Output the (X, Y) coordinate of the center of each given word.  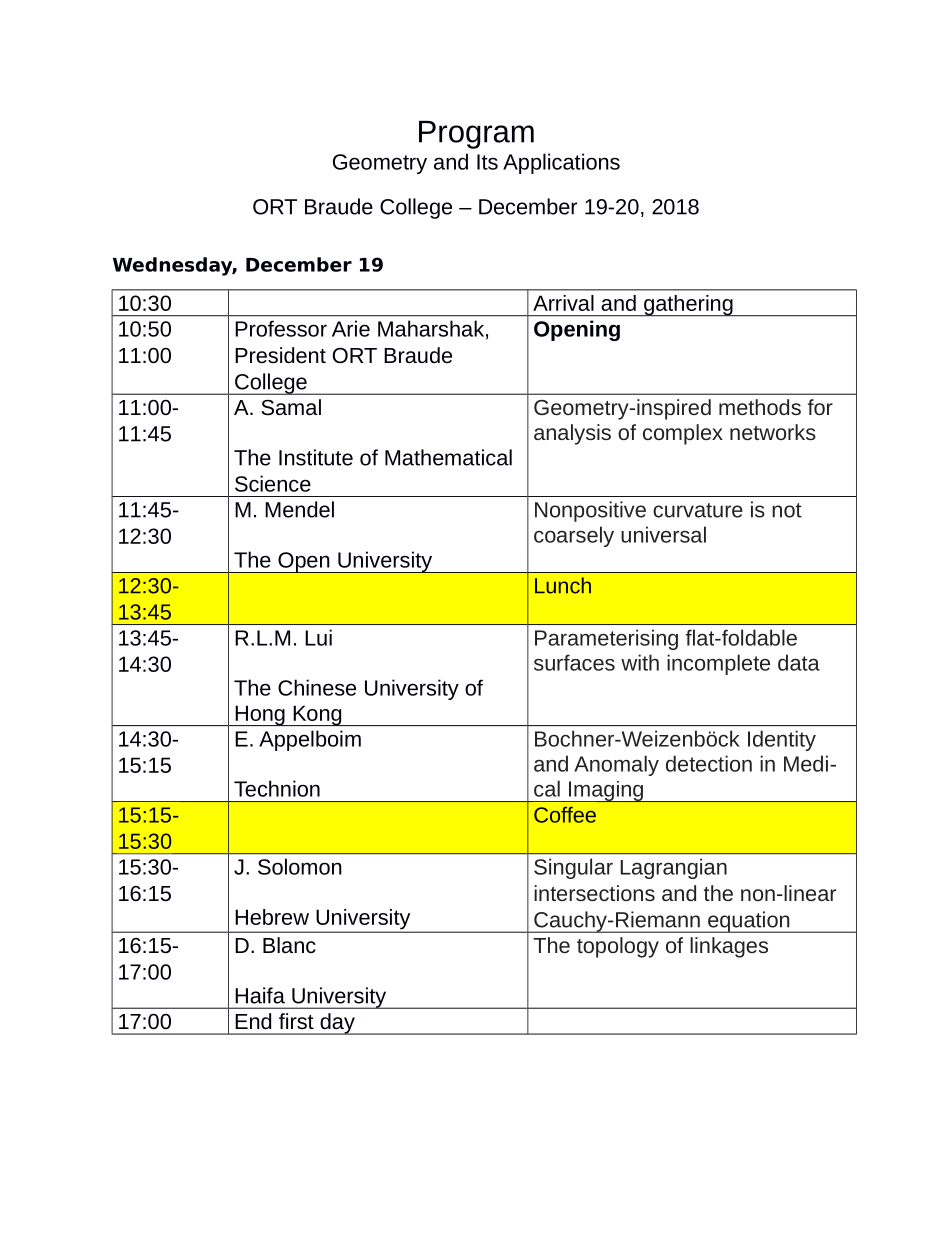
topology (618, 947)
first (296, 1021)
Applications (561, 163)
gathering (688, 306)
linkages (729, 947)
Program (476, 135)
